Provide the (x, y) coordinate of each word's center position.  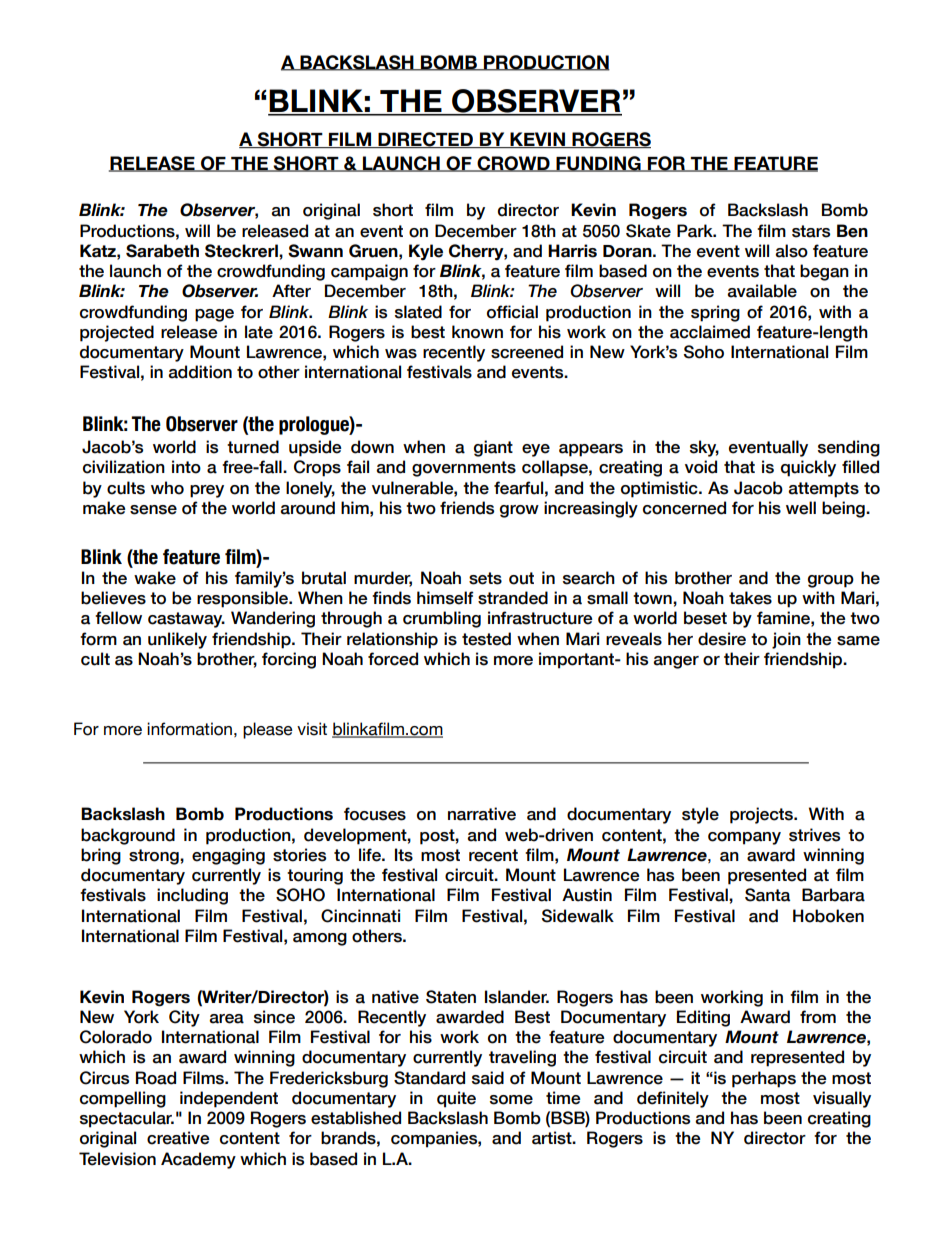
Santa (767, 895)
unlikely (177, 640)
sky (704, 448)
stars (811, 231)
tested (486, 639)
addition (200, 372)
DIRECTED (425, 140)
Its (404, 855)
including (192, 896)
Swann (315, 251)
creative (178, 1138)
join (786, 640)
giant (493, 448)
